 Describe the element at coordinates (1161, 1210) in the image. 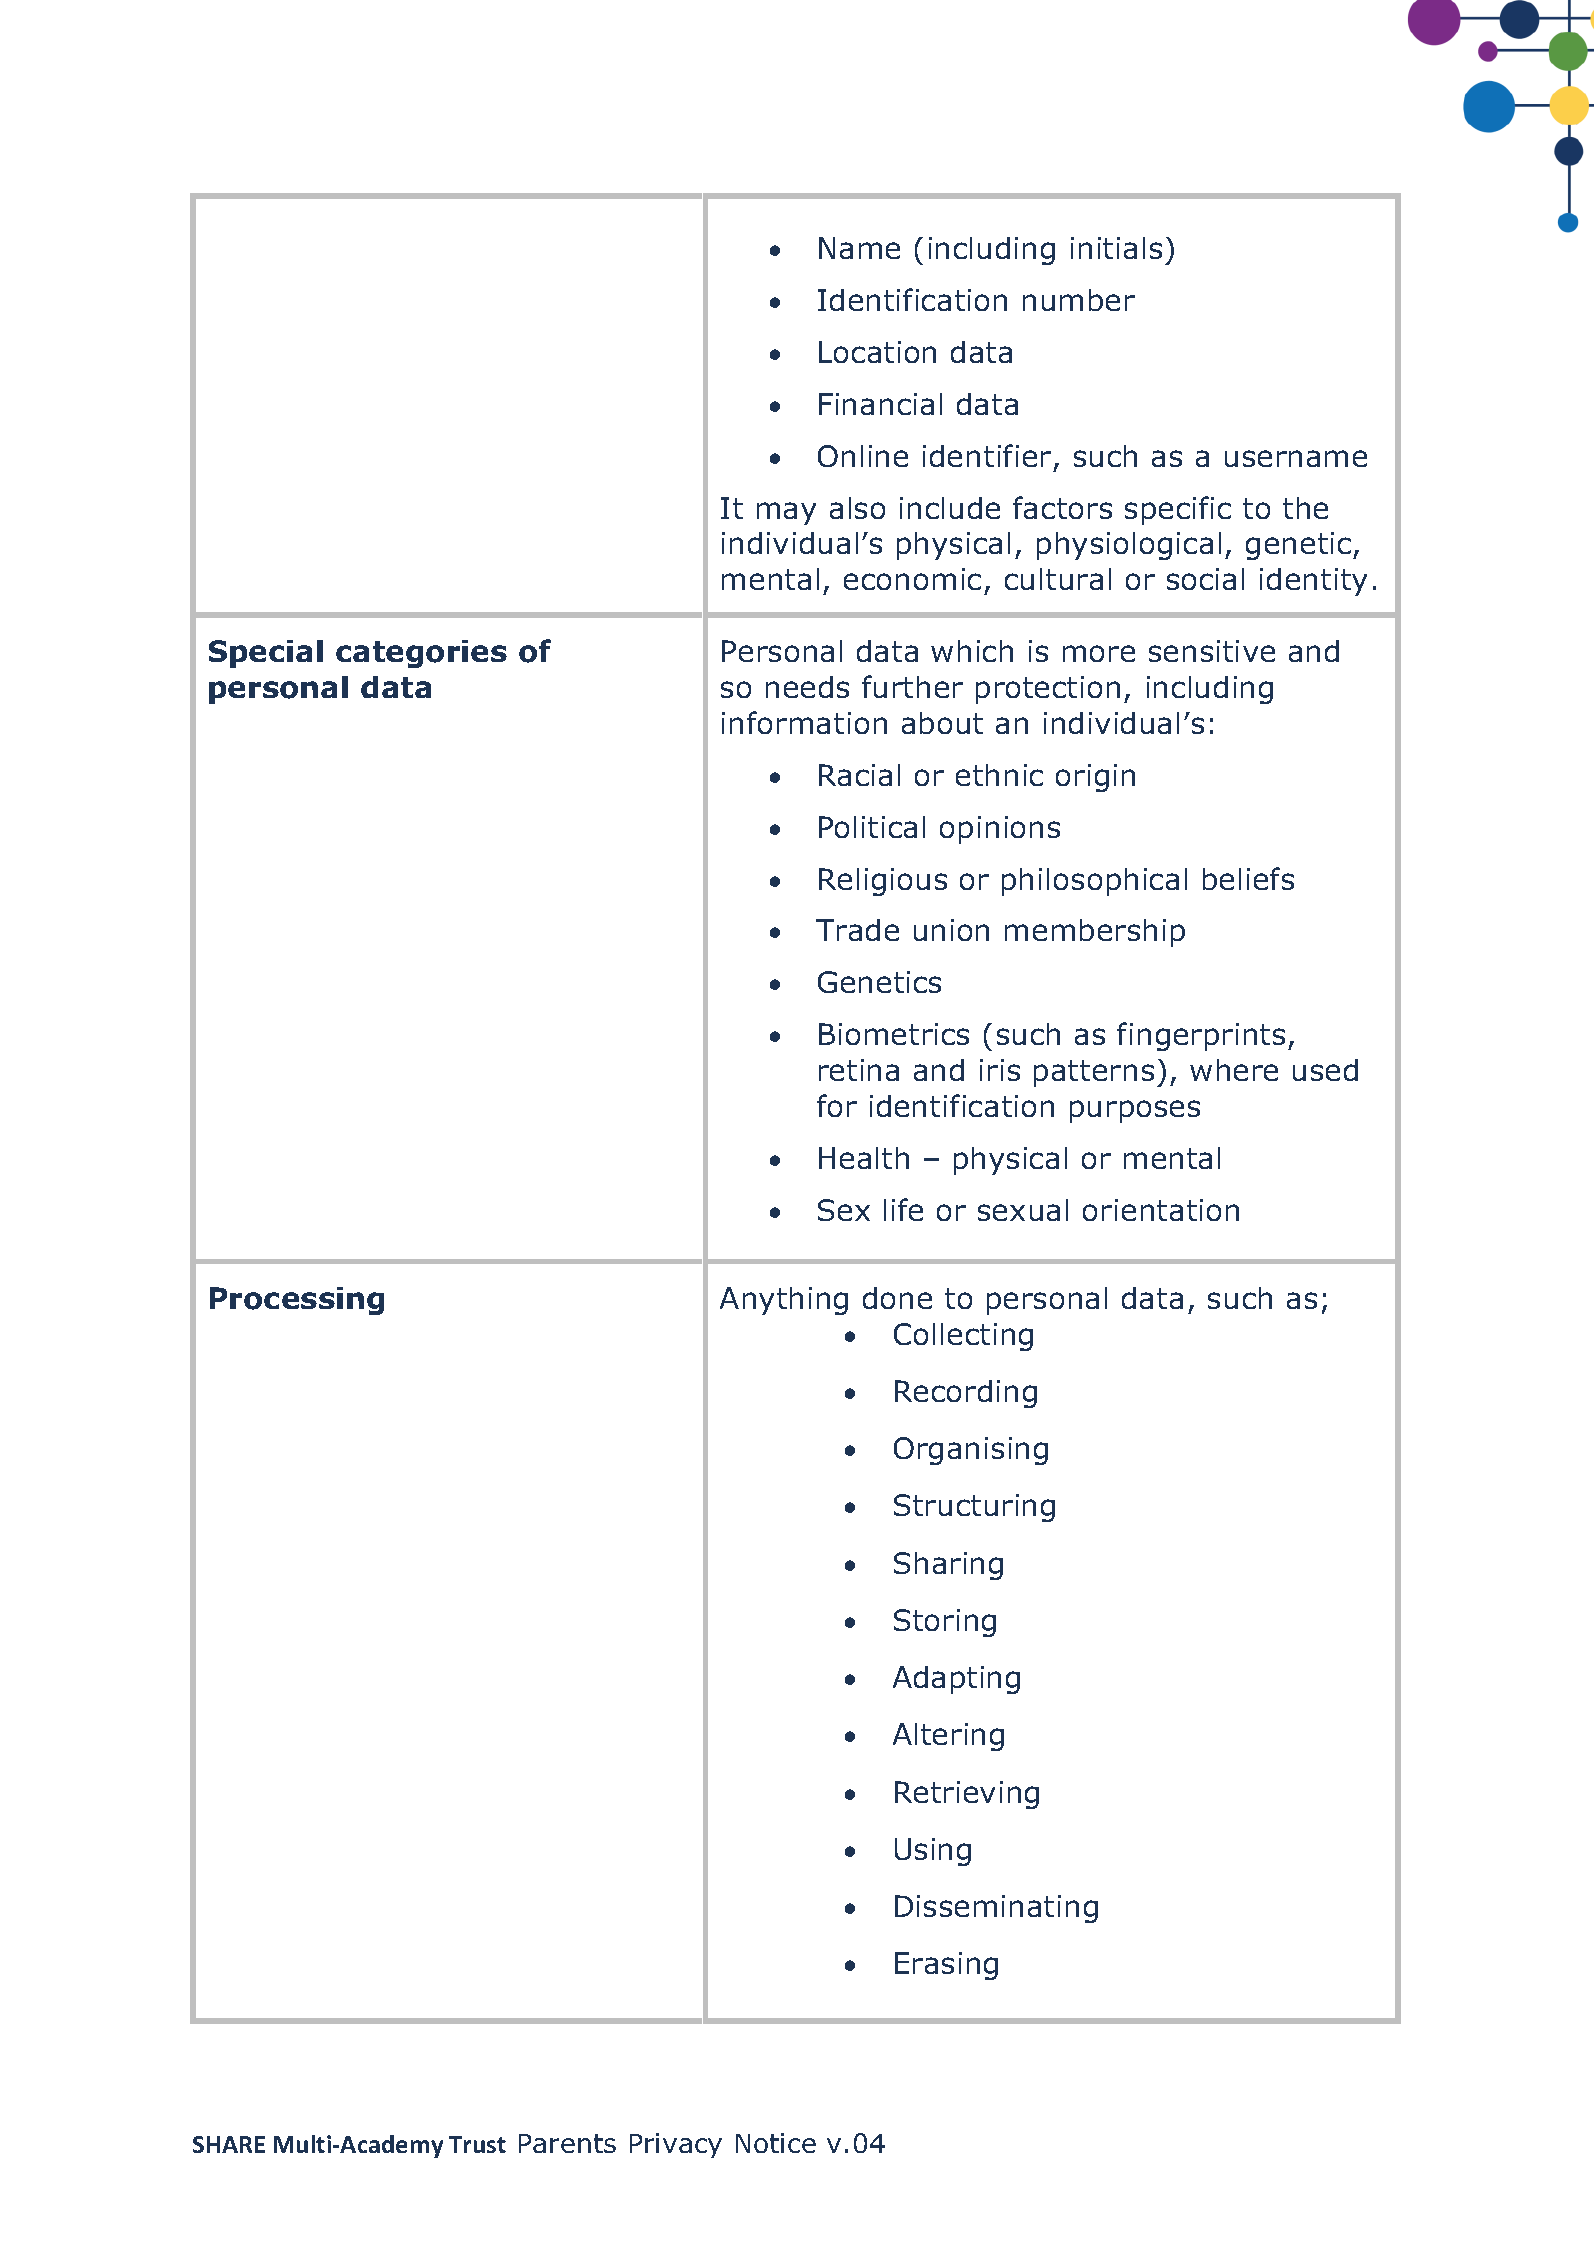

I see `orientation` at that location.
